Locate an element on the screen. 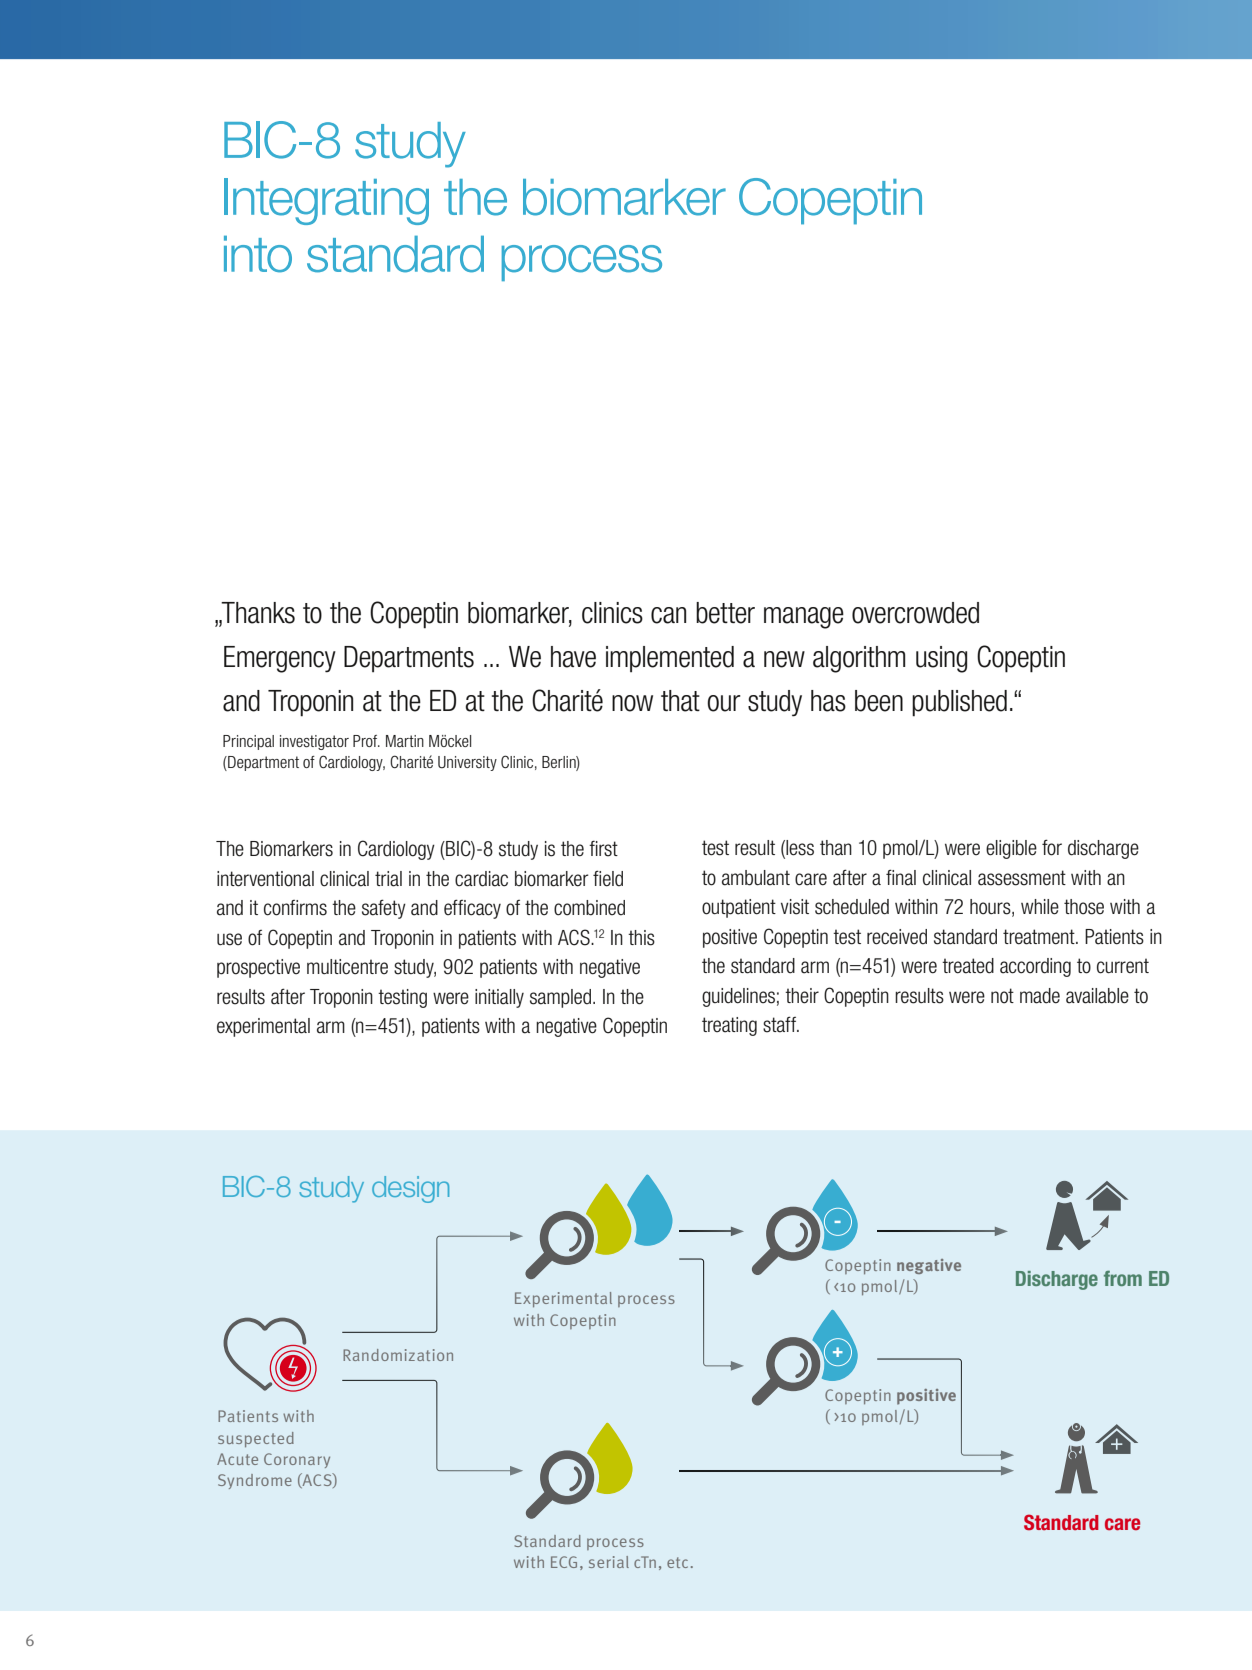  etc is located at coordinates (677, 1562).
